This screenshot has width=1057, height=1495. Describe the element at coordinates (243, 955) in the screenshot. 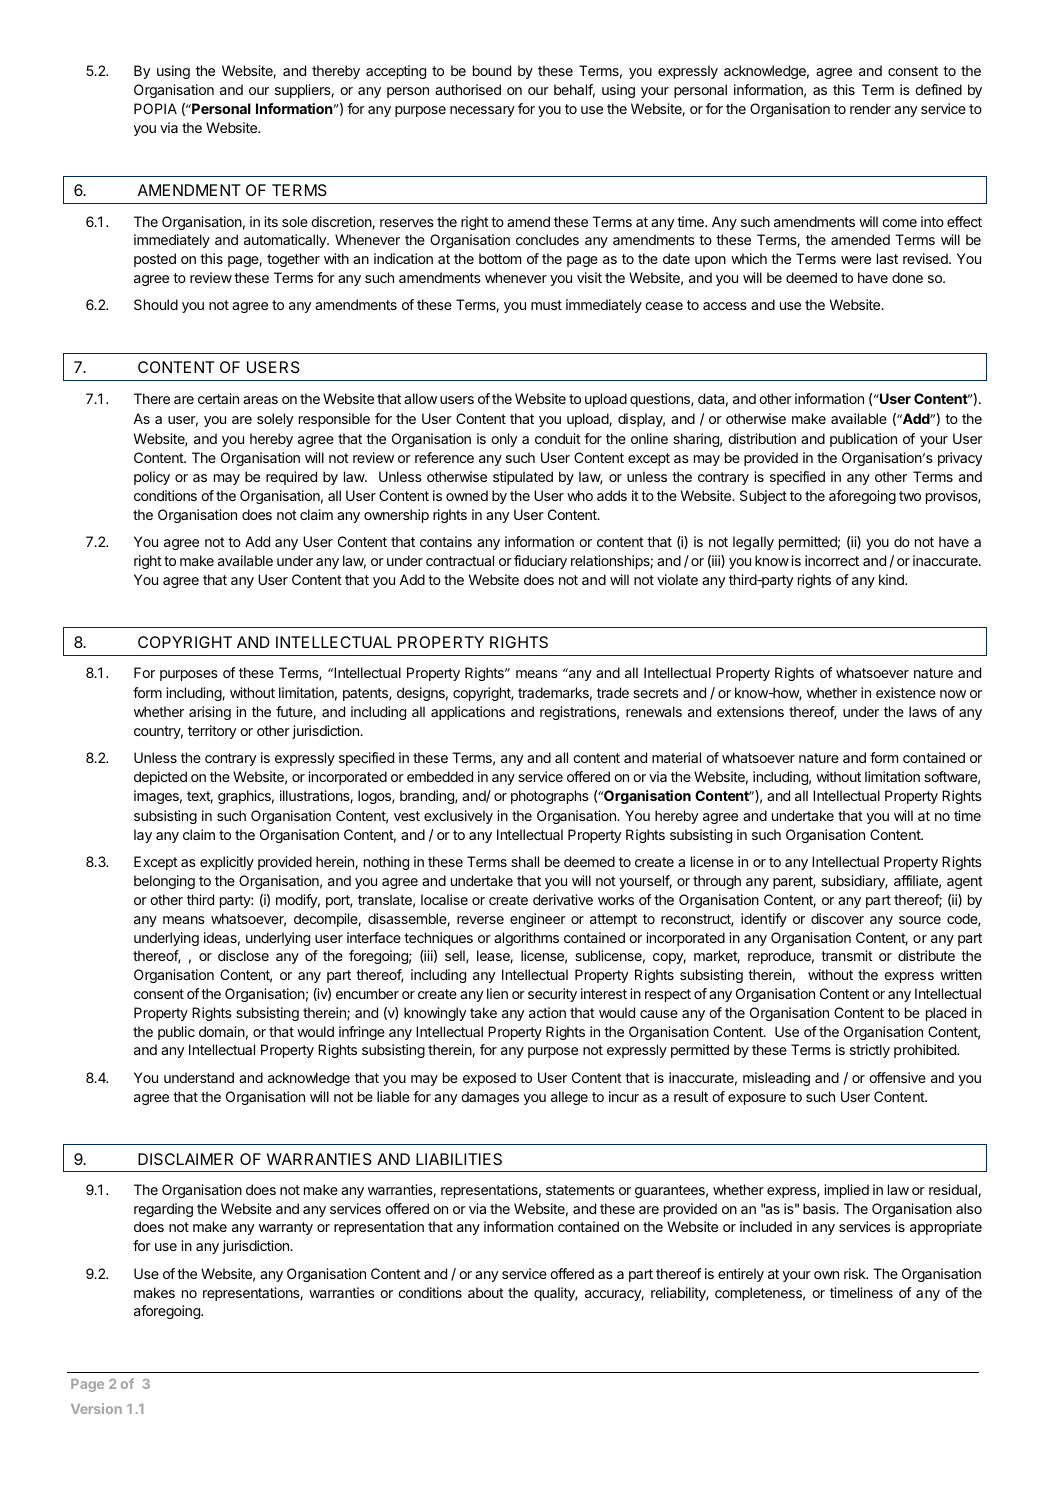

I see `disclose` at that location.
